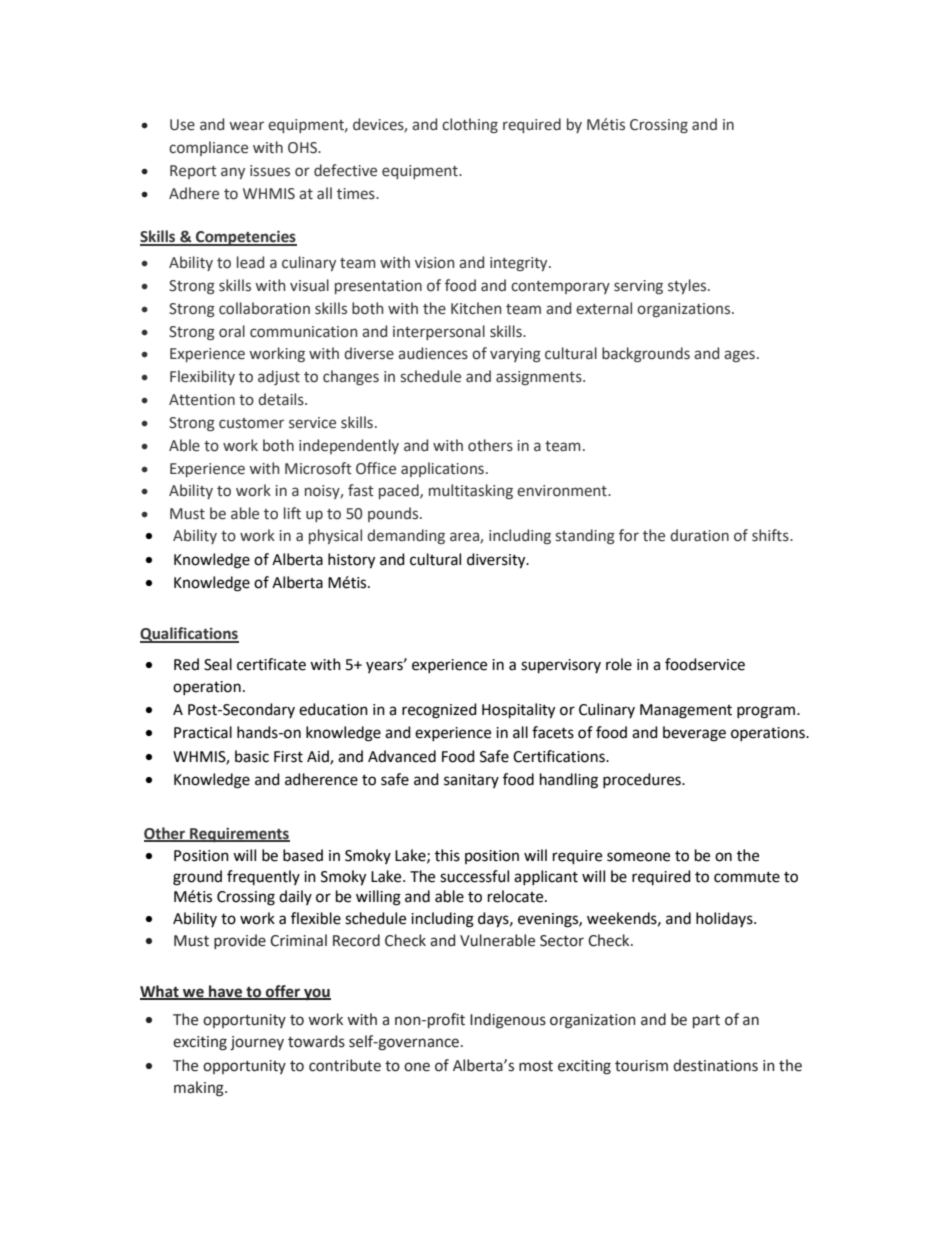 The image size is (952, 1233). Describe the element at coordinates (202, 377) in the page. I see `Flexibility` at that location.
